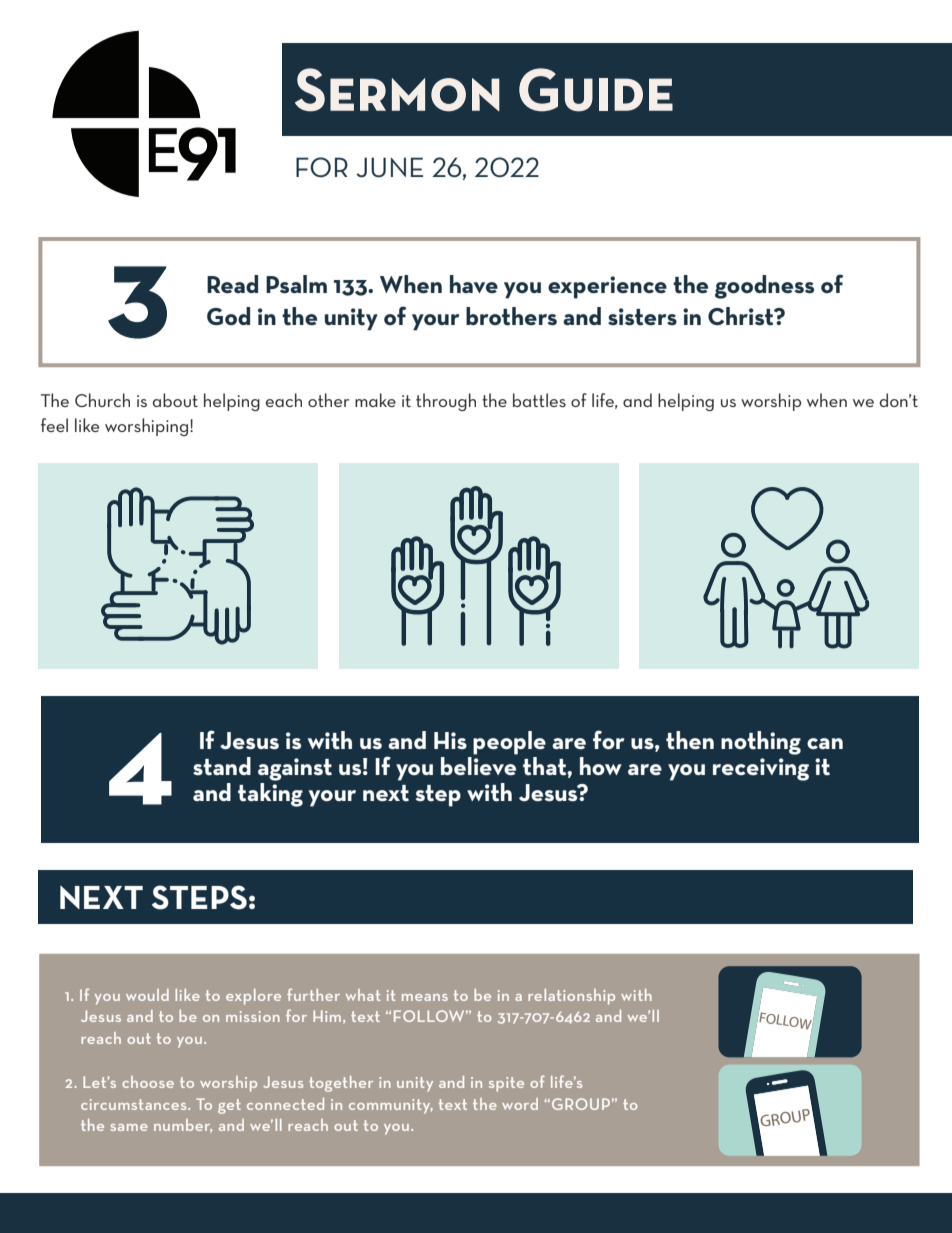 The image size is (952, 1233). I want to click on stand, so click(222, 766).
